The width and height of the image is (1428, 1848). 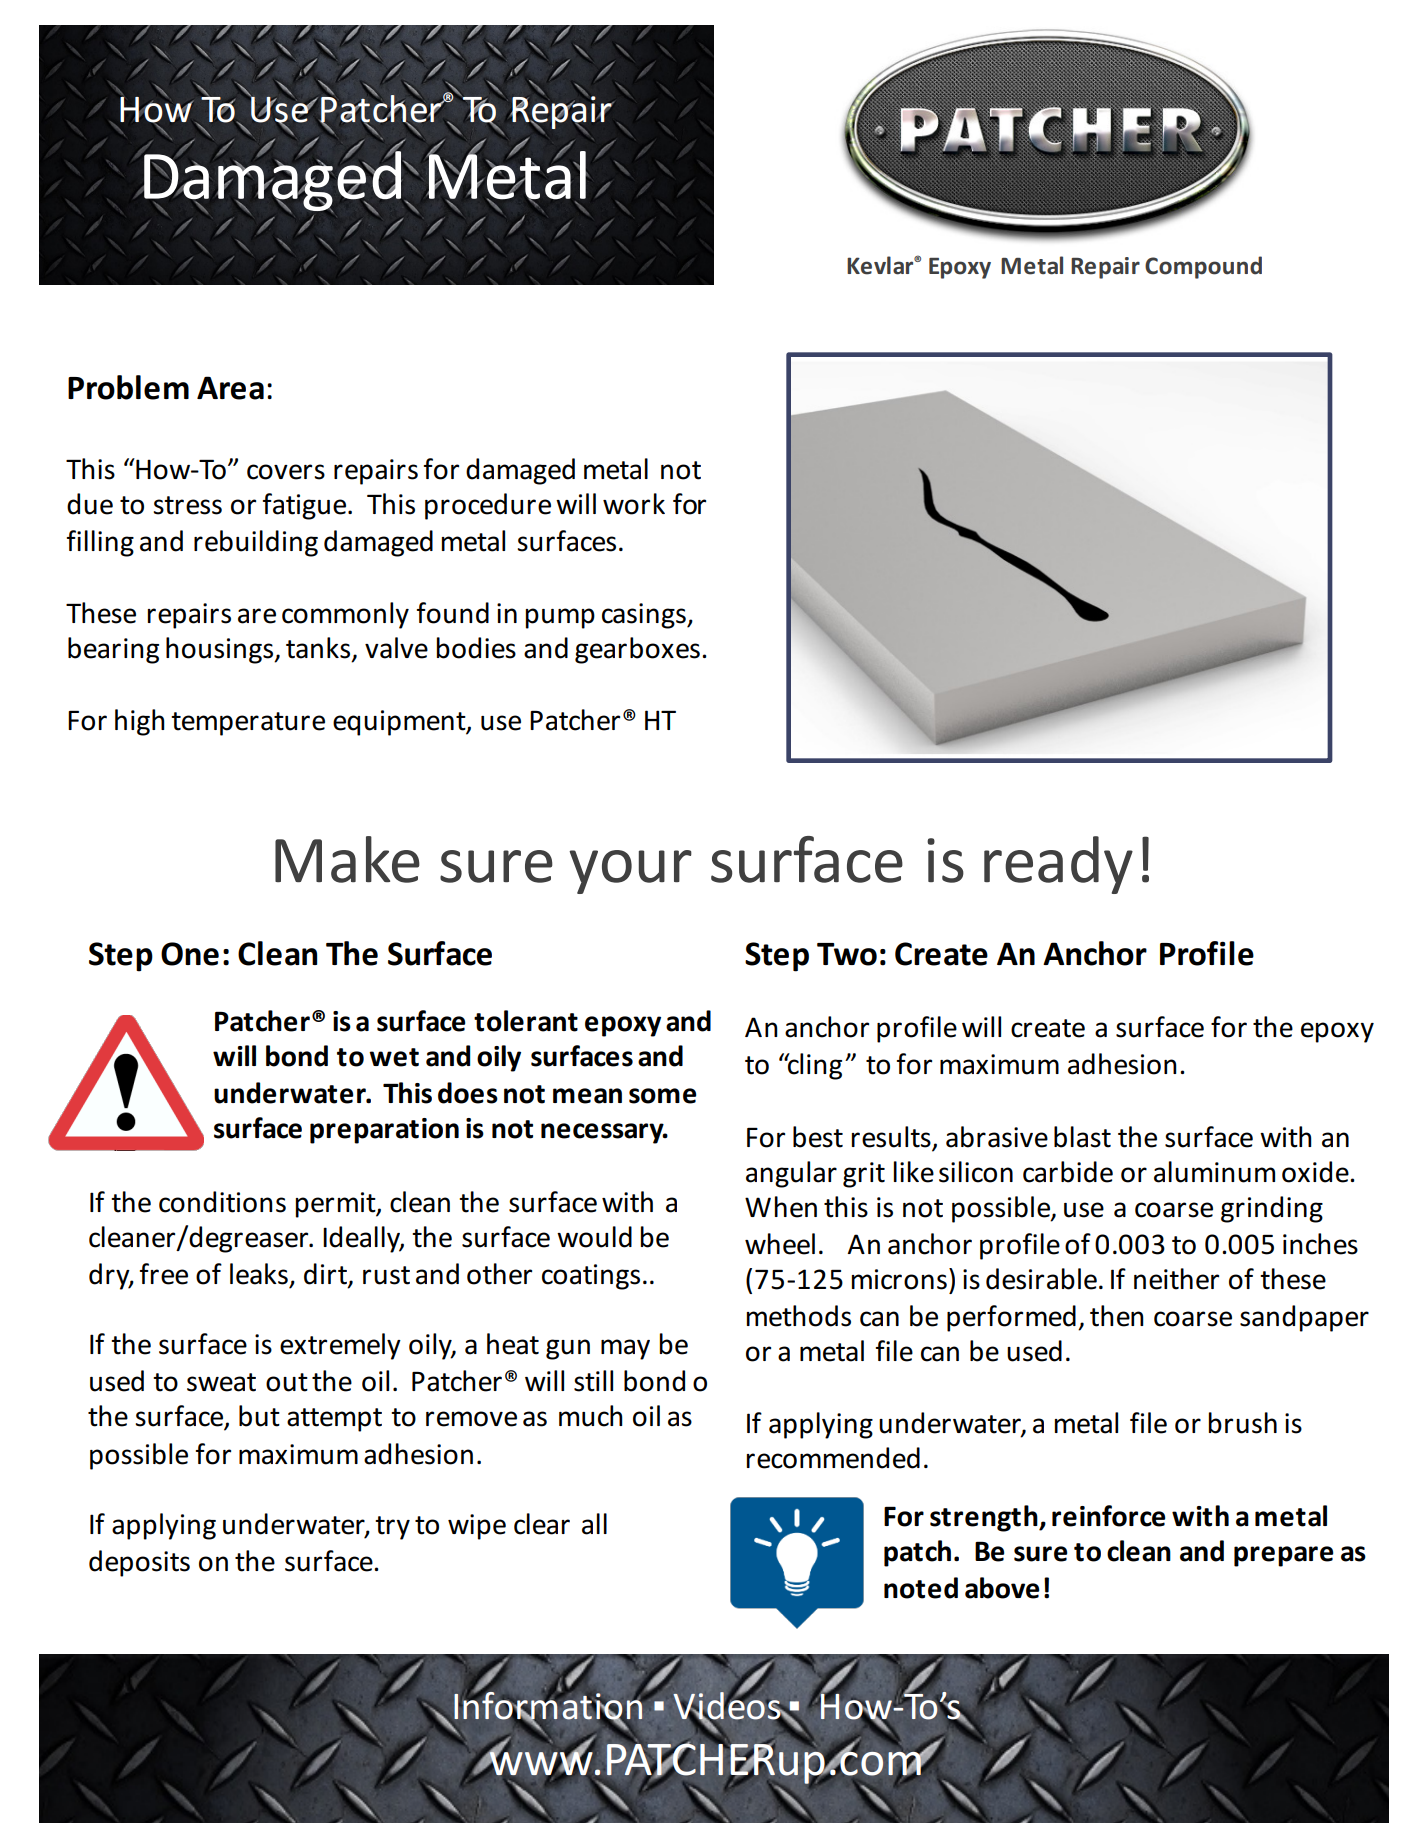 What do you see at coordinates (1203, 267) in the image?
I see `Compound` at bounding box center [1203, 267].
